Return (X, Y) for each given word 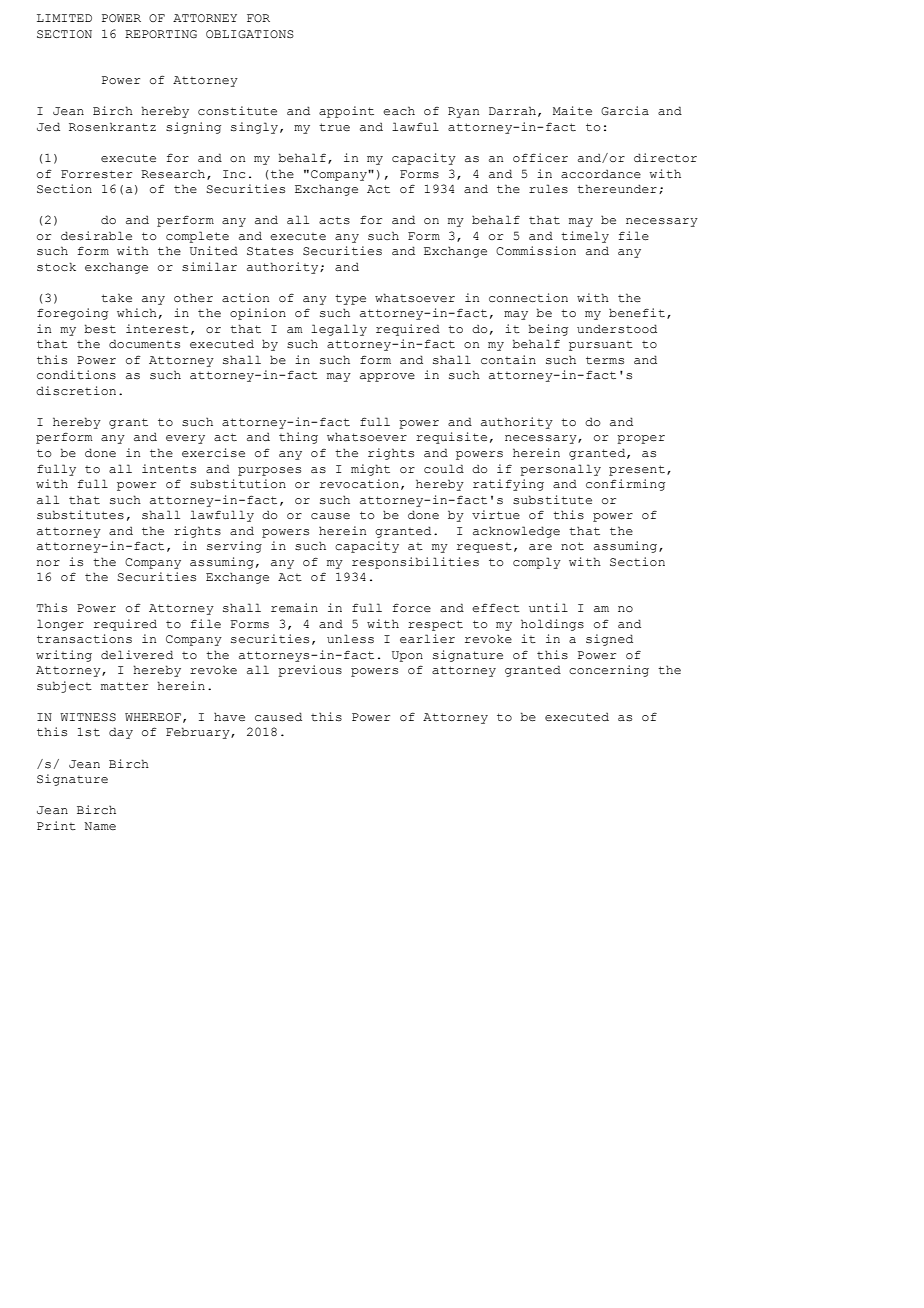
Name (100, 826)
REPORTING (161, 34)
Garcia (625, 111)
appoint (346, 112)
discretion (76, 391)
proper (641, 439)
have (229, 717)
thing (298, 438)
